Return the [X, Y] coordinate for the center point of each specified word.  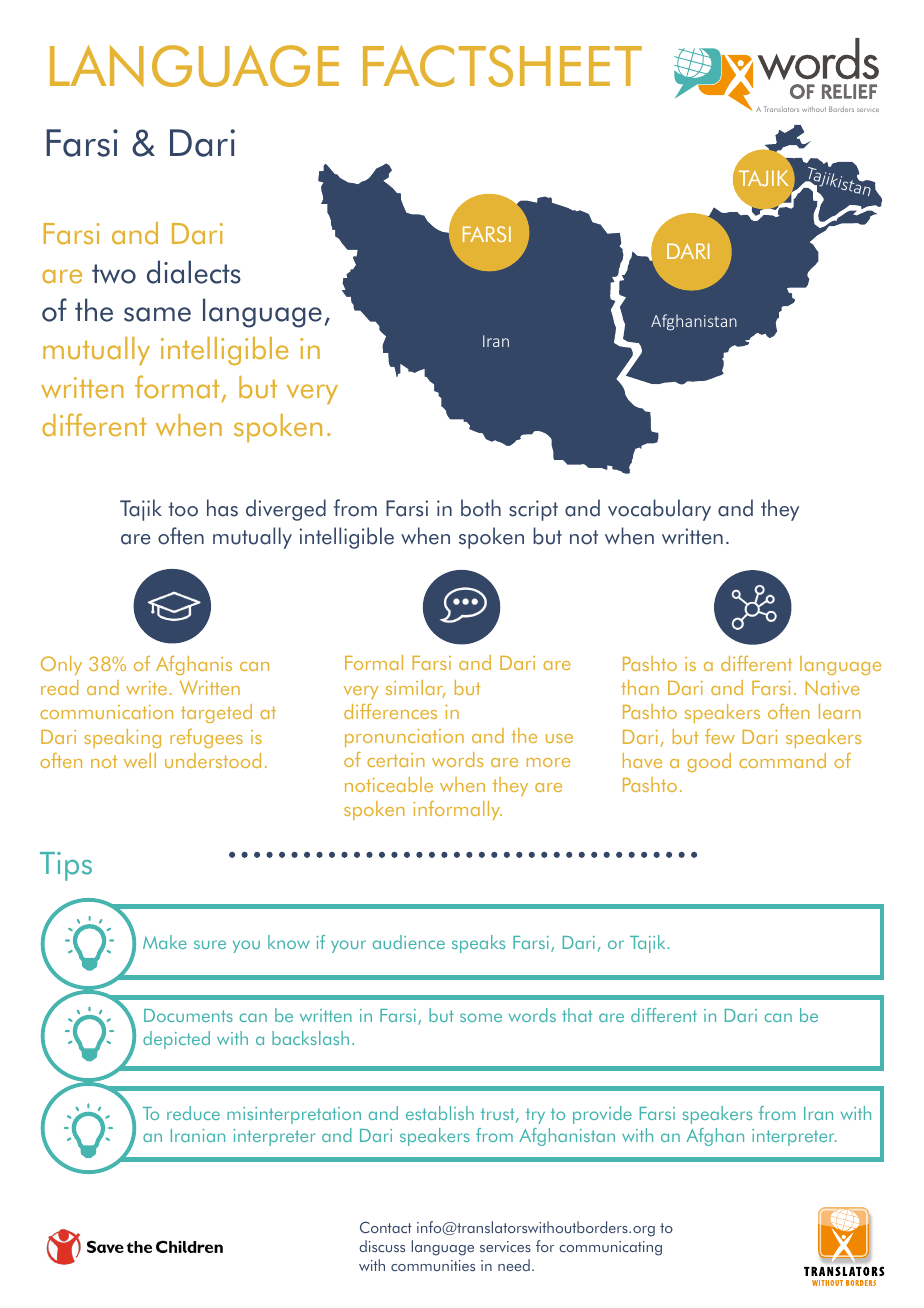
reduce [193, 1113]
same [157, 314]
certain [396, 760]
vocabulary [659, 510]
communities [433, 1265]
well [140, 760]
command [782, 760]
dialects [194, 272]
